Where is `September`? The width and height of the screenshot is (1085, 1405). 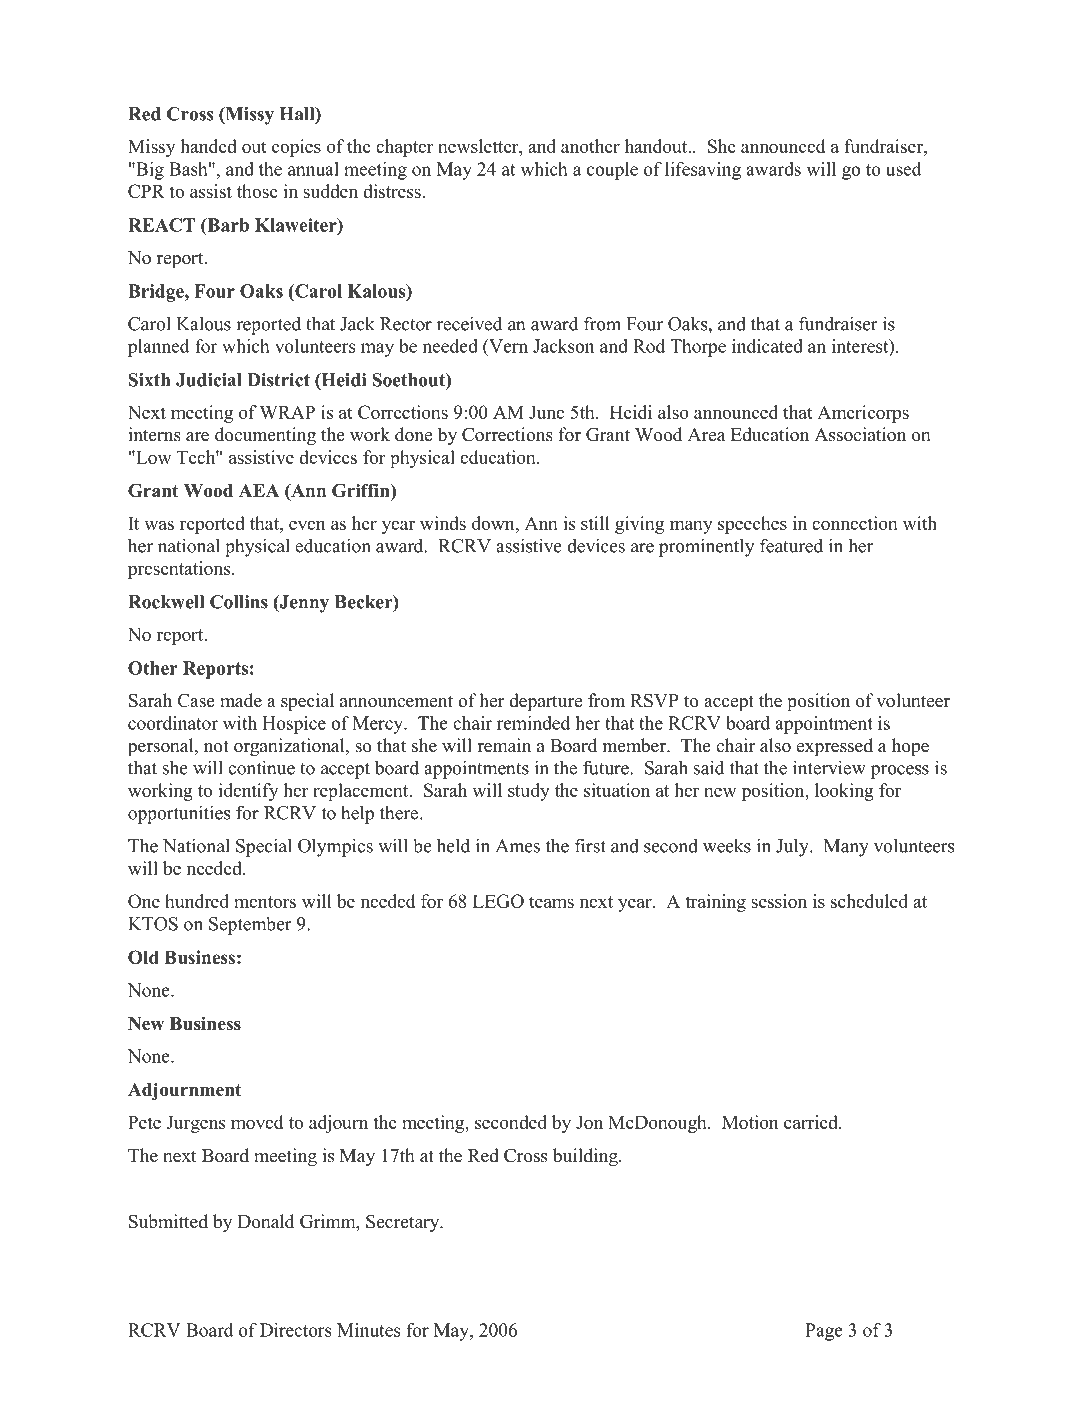 September is located at coordinates (250, 925).
